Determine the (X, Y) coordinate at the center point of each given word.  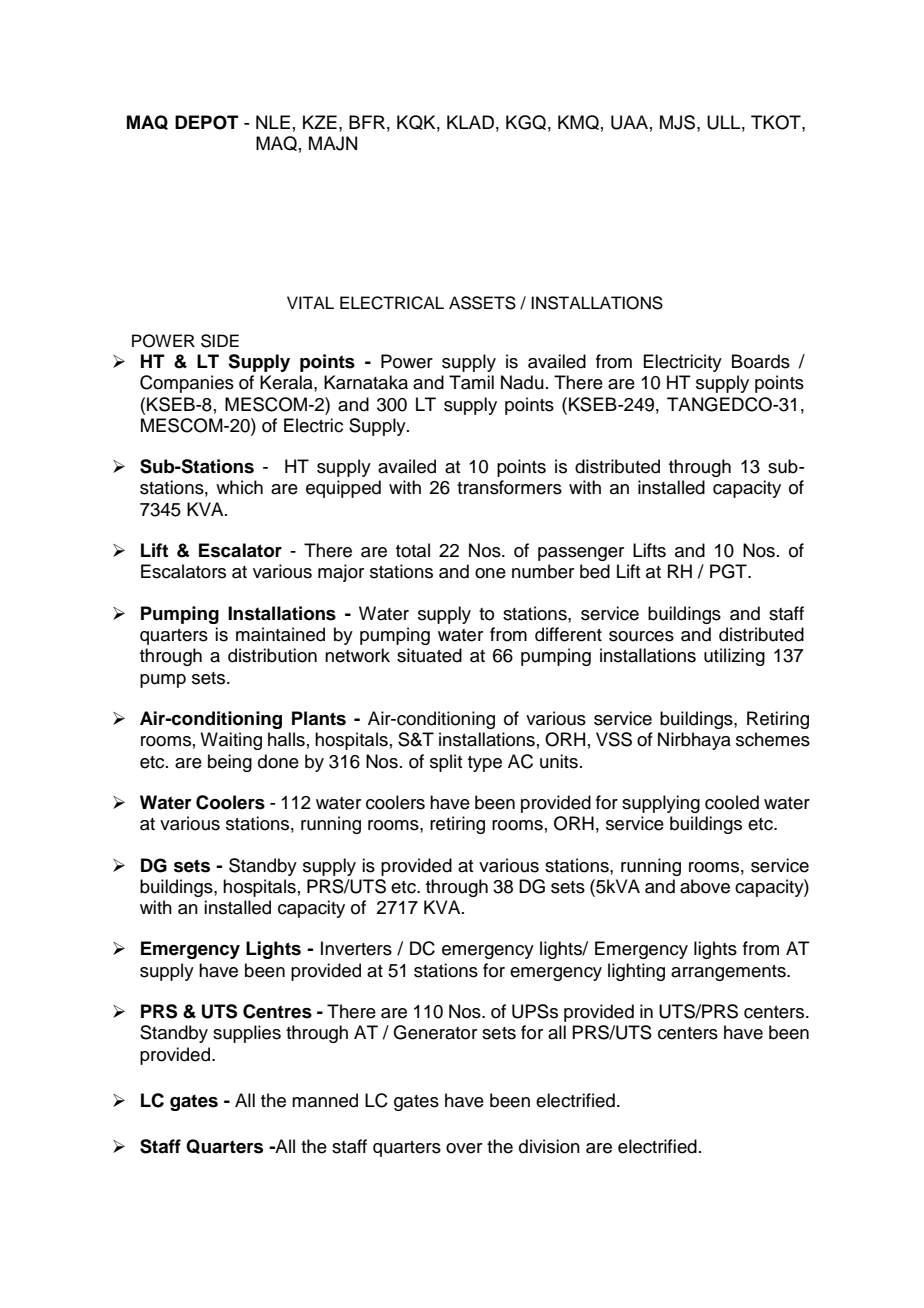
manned (325, 1100)
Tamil (471, 382)
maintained (280, 634)
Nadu (522, 382)
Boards (761, 361)
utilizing (734, 657)
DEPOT (207, 122)
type (485, 764)
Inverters (356, 948)
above (705, 886)
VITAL (310, 302)
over (464, 1148)
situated (429, 655)
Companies (187, 384)
